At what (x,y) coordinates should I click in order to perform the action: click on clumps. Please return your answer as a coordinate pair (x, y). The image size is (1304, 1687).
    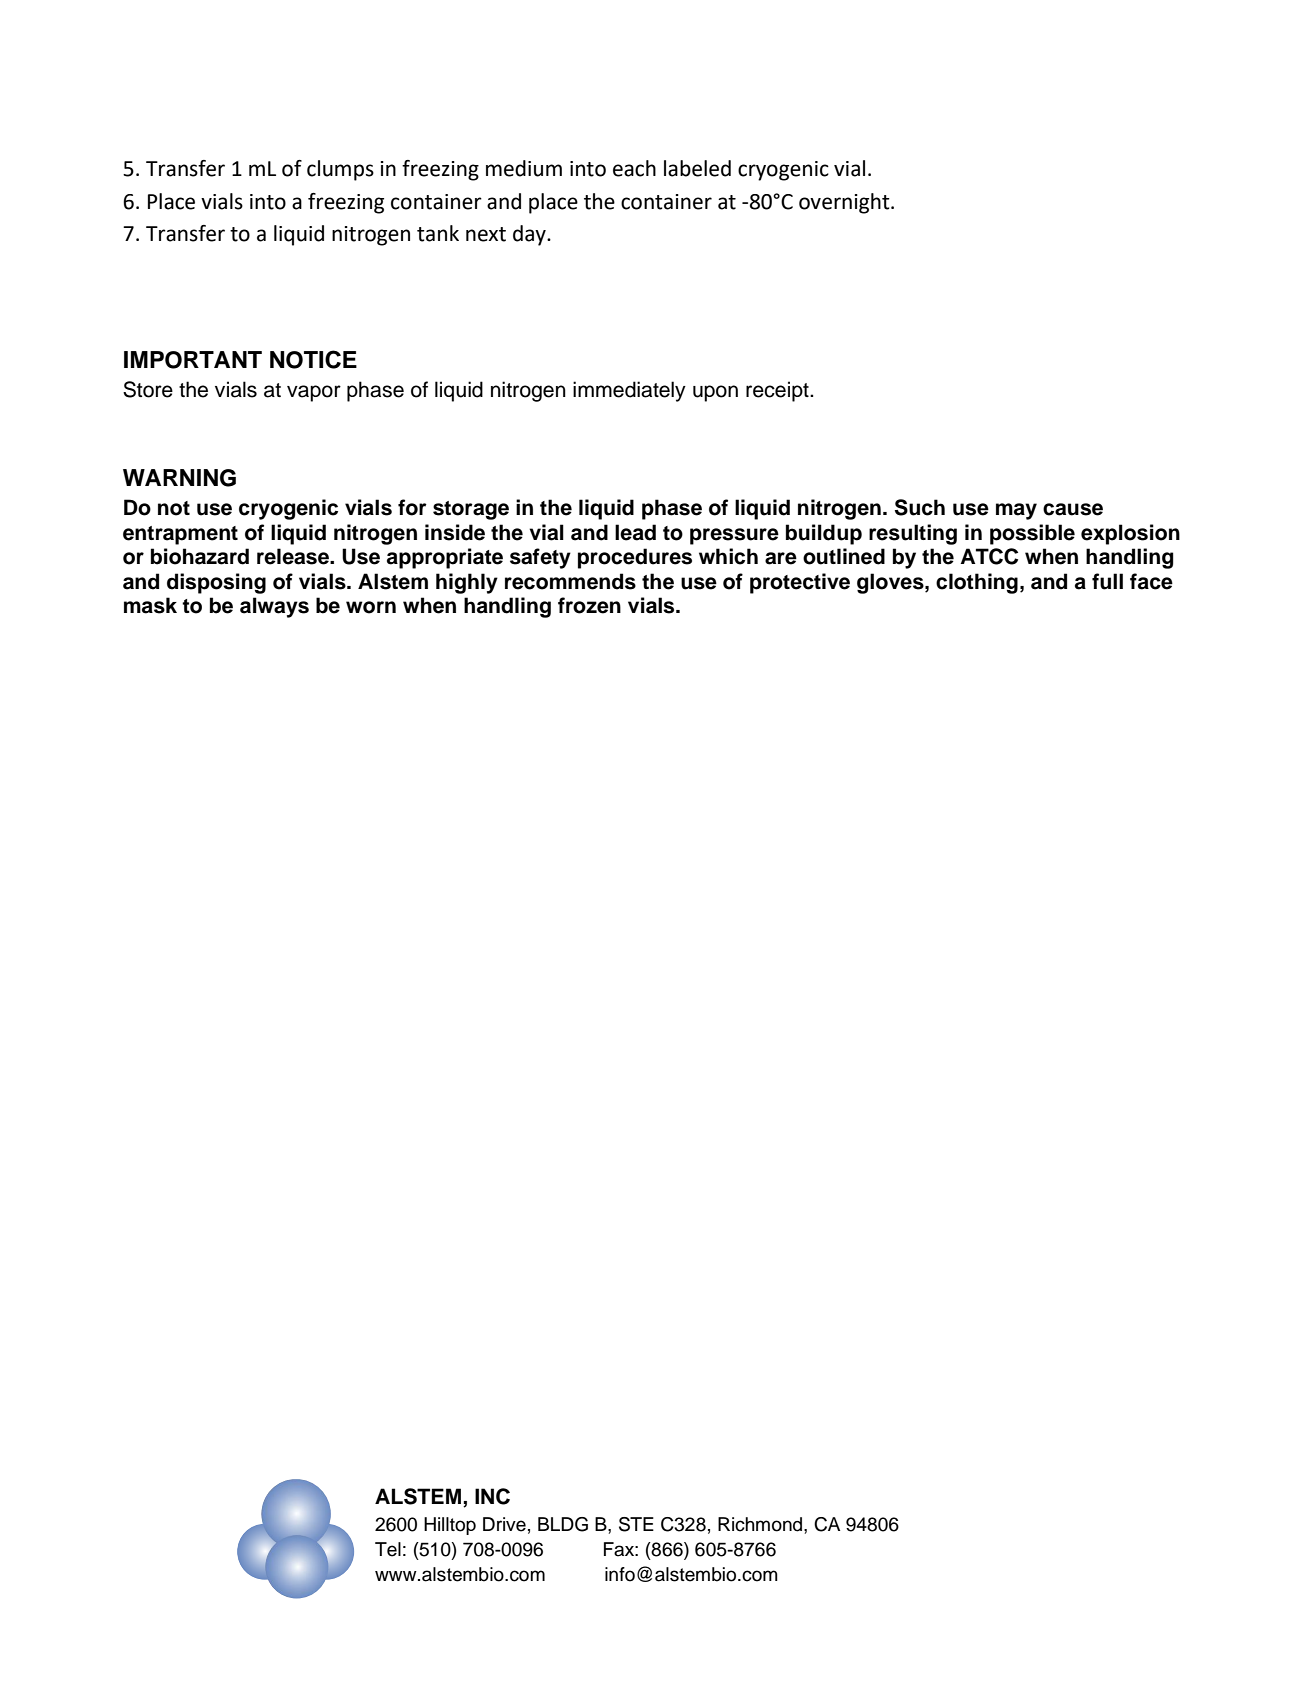
    Looking at the image, I should click on (340, 170).
